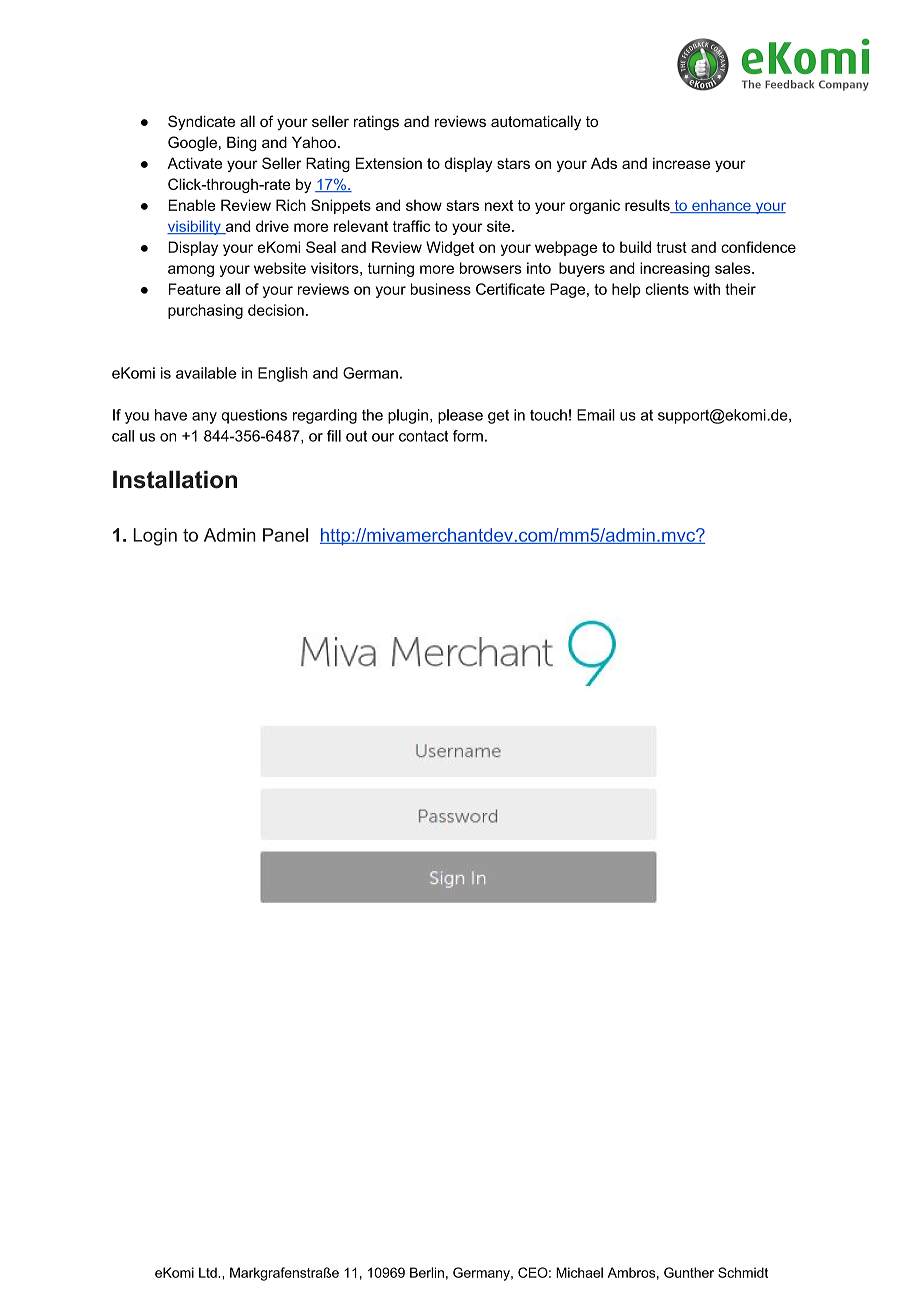  Describe the element at coordinates (424, 205) in the image. I see `show` at that location.
